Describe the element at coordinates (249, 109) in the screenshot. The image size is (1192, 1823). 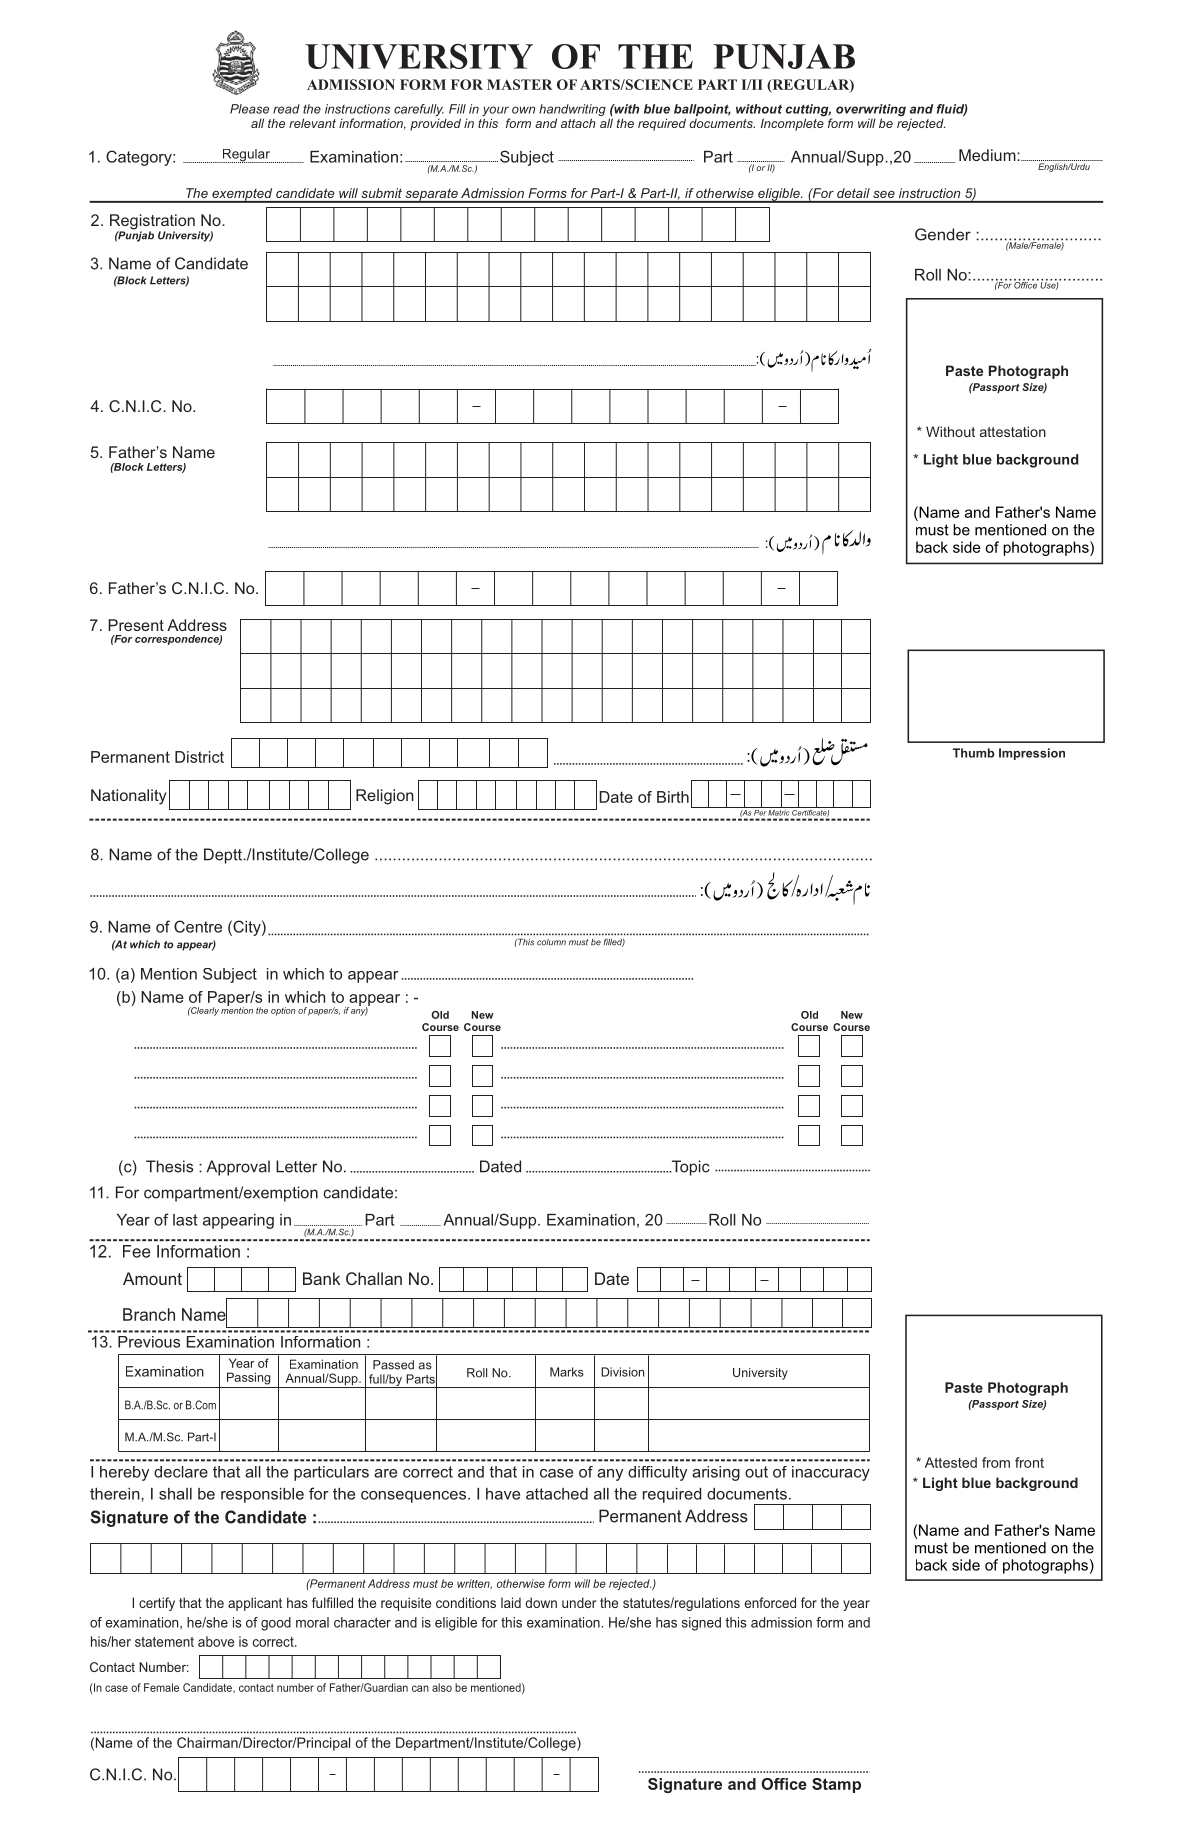
I see `Please` at that location.
